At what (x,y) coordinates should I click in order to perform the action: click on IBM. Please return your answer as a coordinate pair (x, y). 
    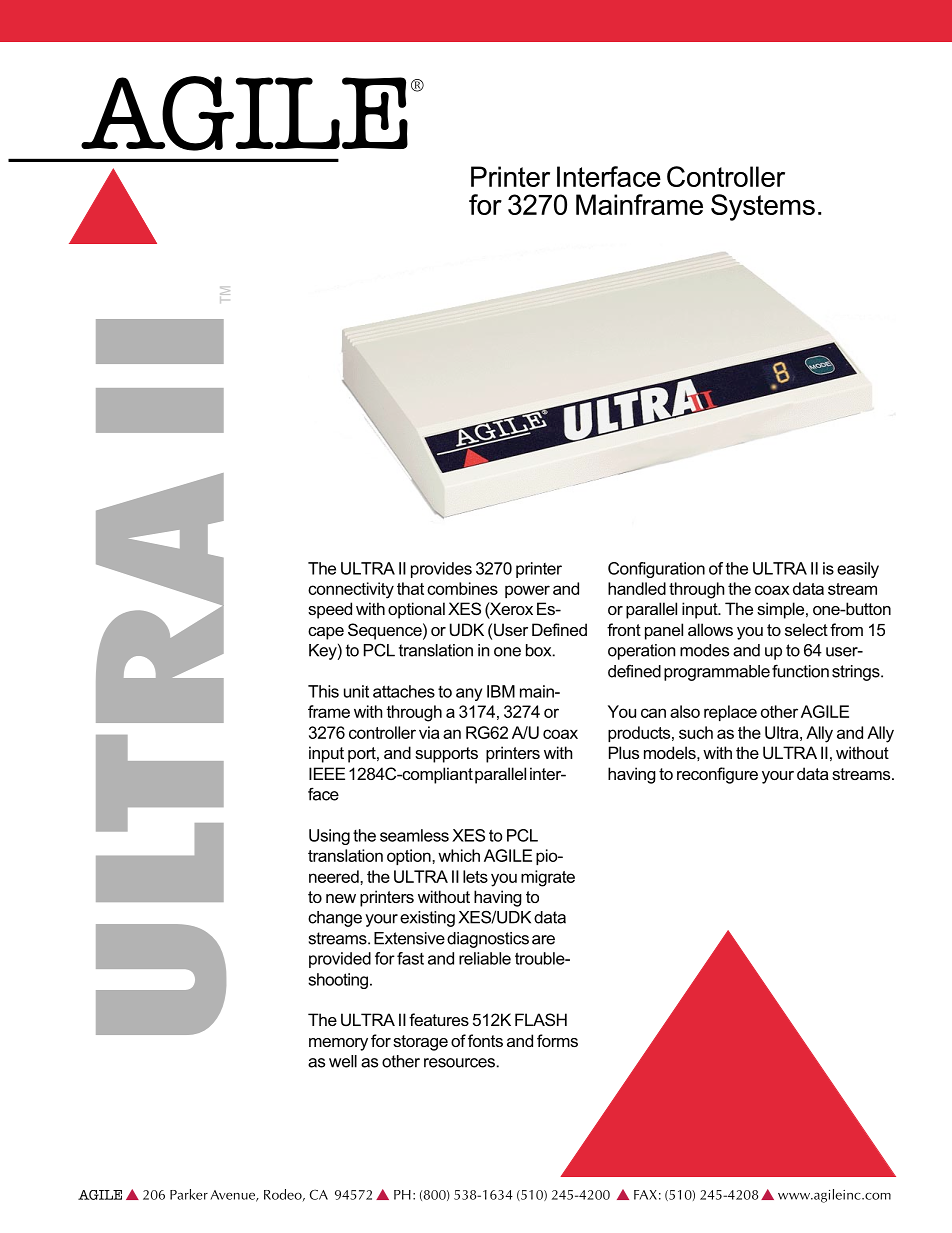
    Looking at the image, I should click on (501, 691).
